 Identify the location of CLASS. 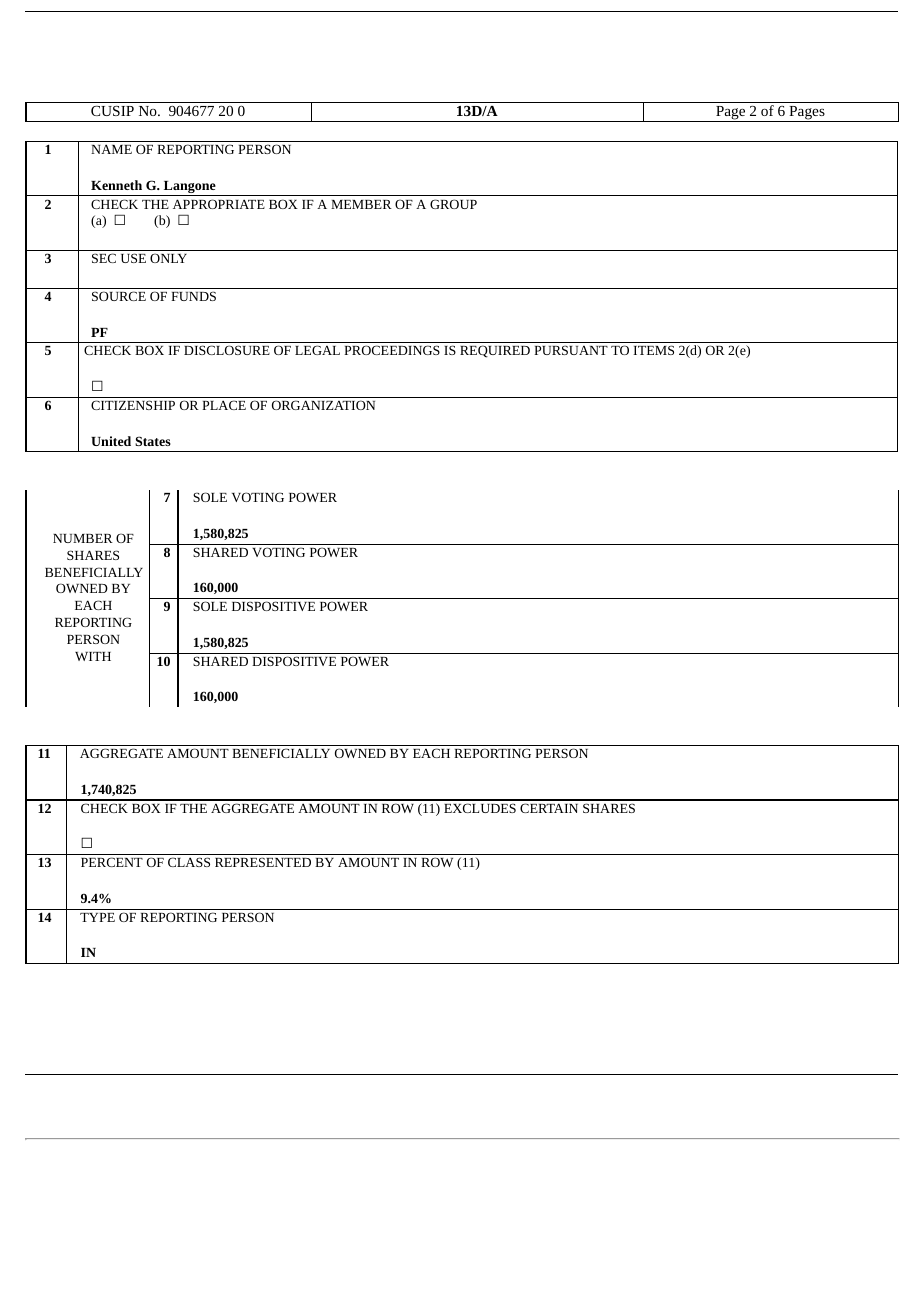
(189, 862).
